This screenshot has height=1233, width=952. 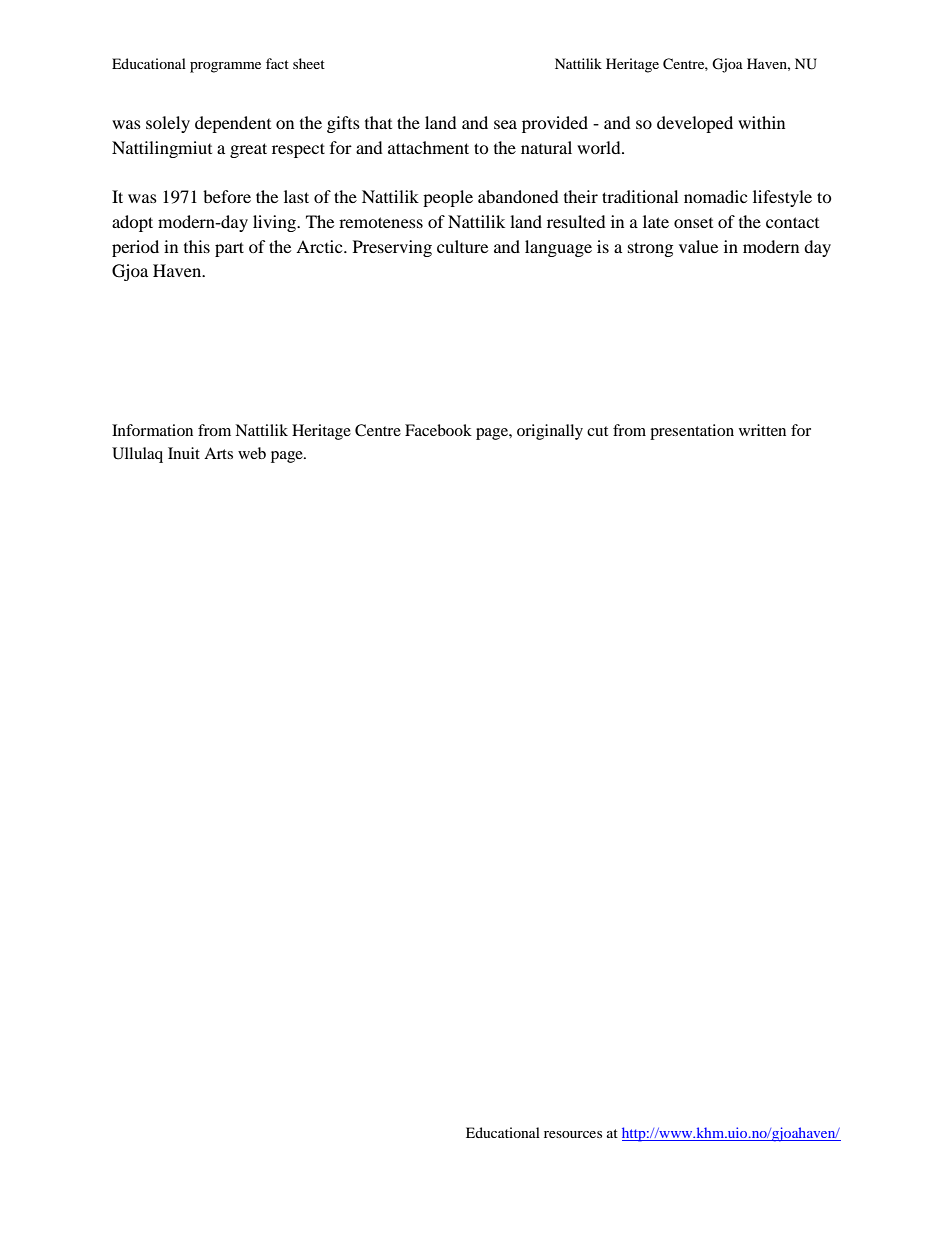 I want to click on Arts, so click(x=218, y=453).
